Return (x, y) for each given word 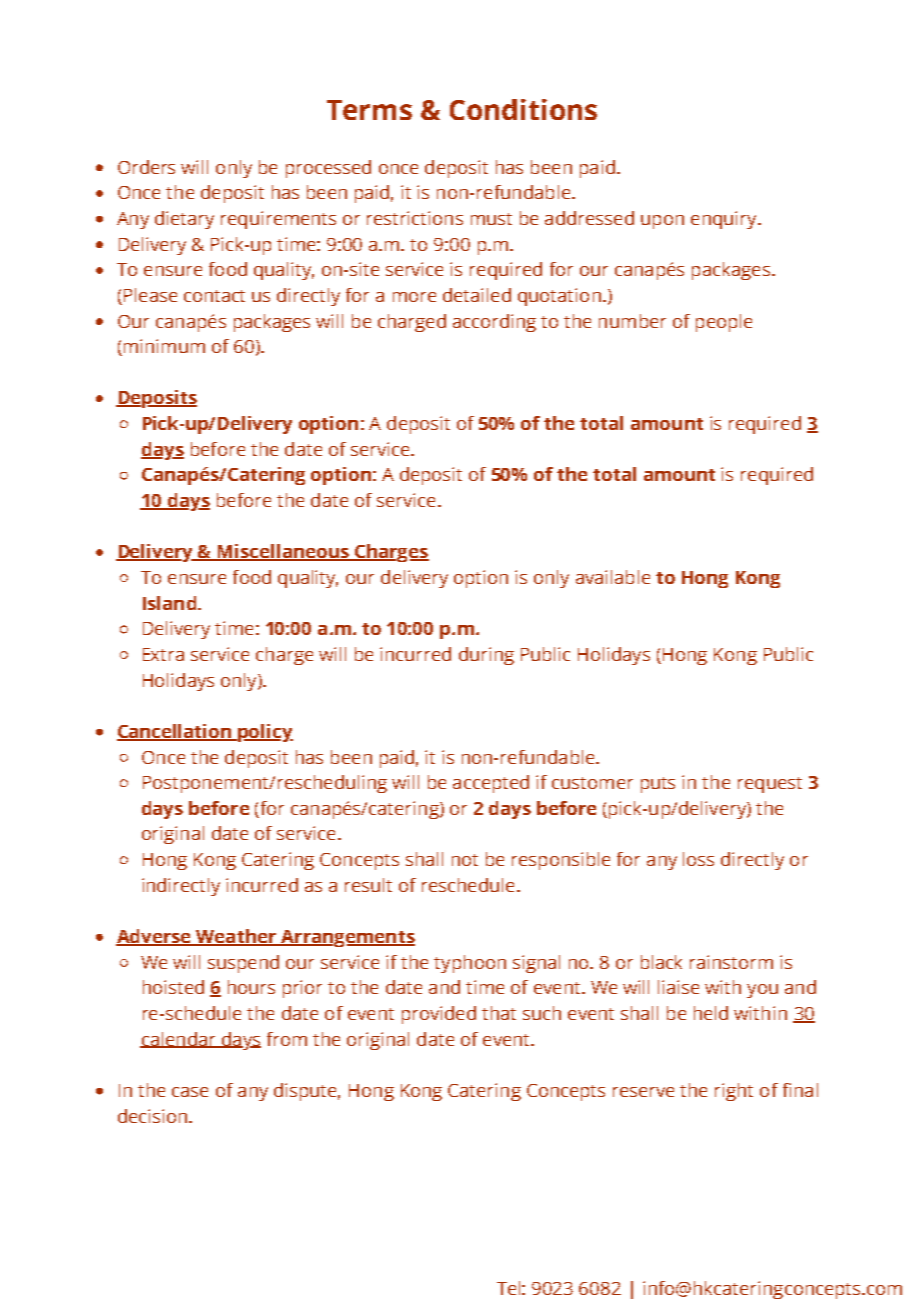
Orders (146, 167)
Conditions (523, 109)
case (190, 1092)
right (734, 1092)
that (499, 1013)
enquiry (725, 220)
